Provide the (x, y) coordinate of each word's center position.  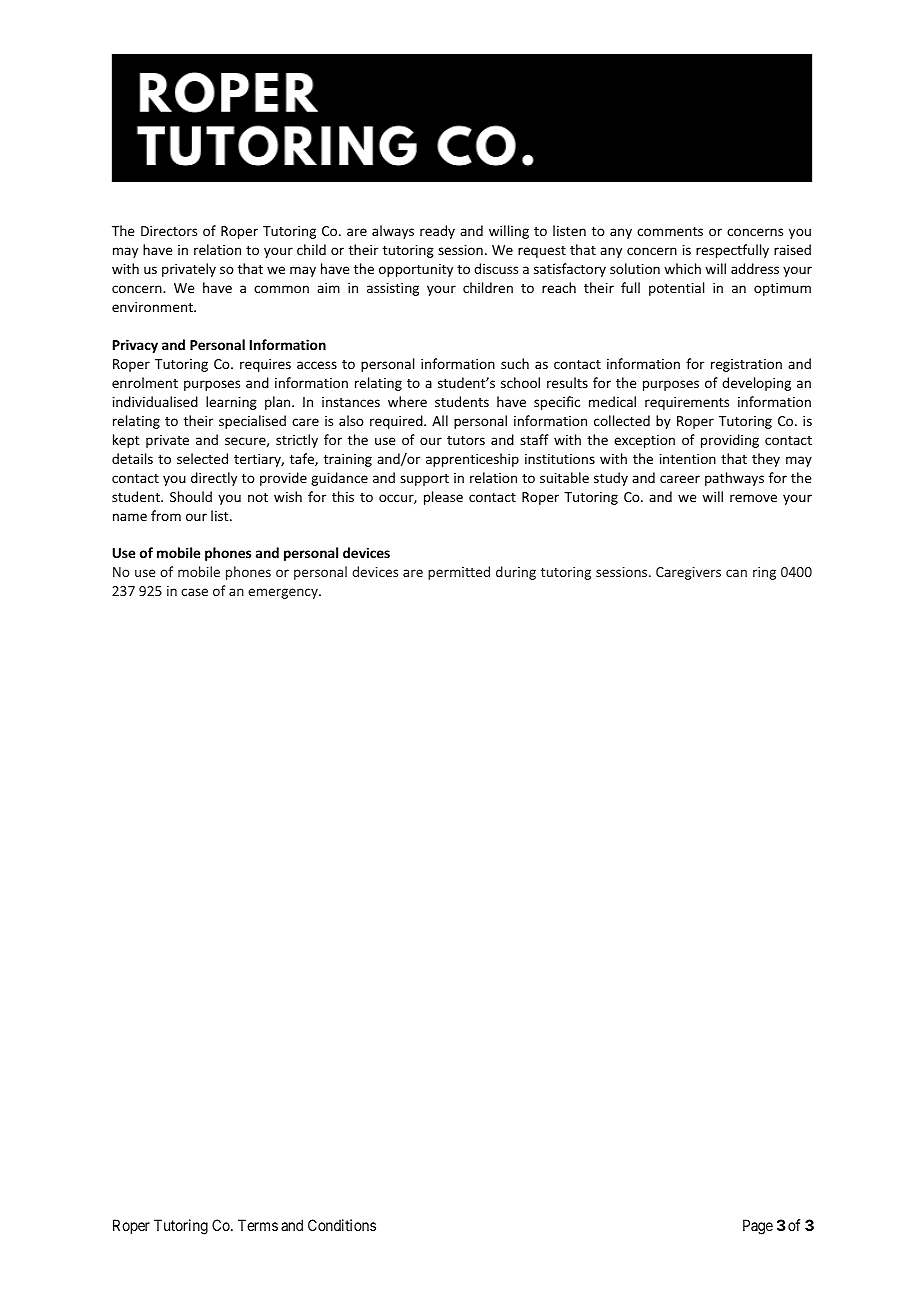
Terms (258, 1225)
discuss (496, 268)
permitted (459, 573)
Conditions (342, 1225)
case (194, 592)
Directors (169, 231)
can (736, 573)
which (682, 268)
